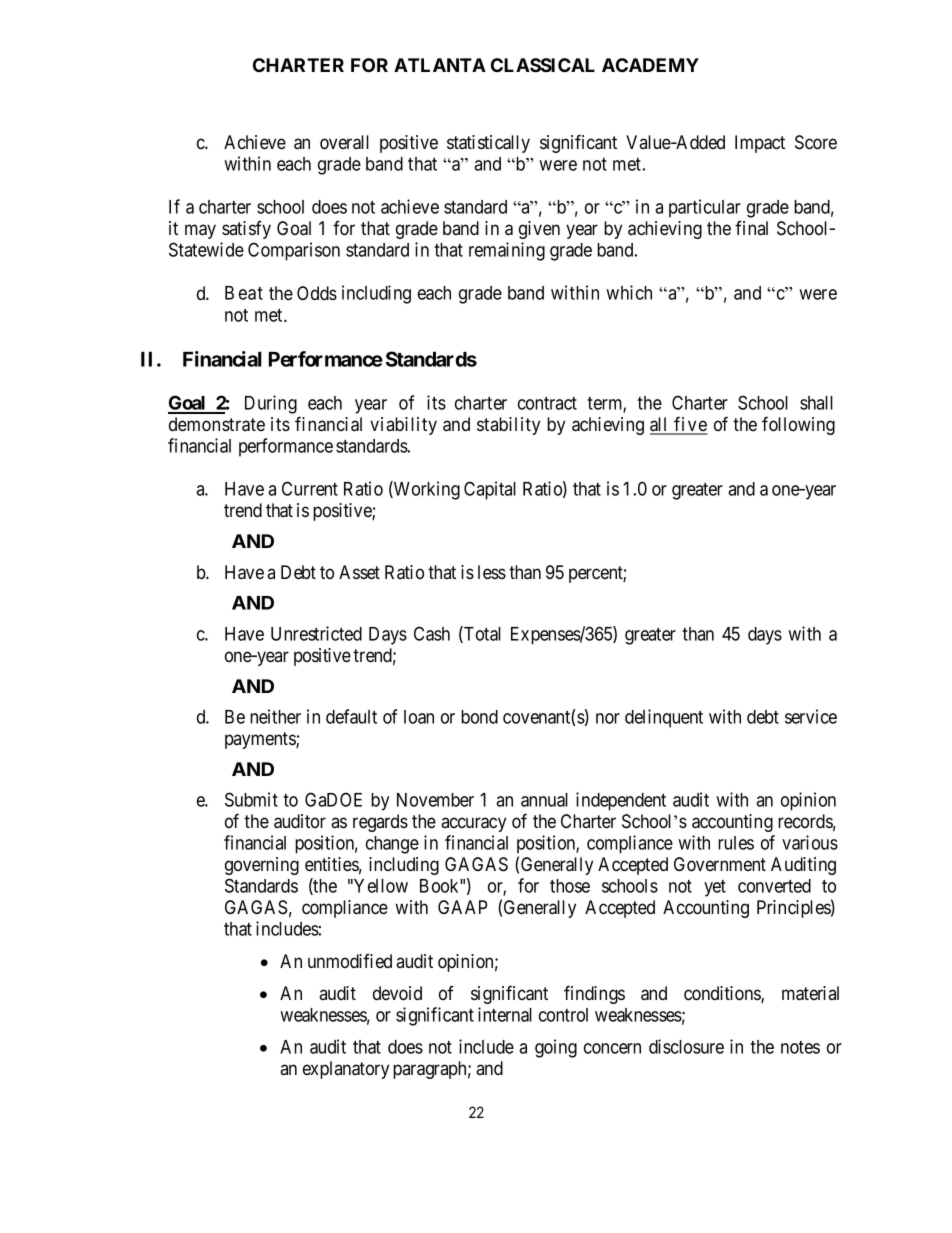  What do you see at coordinates (346, 1070) in the screenshot?
I see `explanatory` at bounding box center [346, 1070].
